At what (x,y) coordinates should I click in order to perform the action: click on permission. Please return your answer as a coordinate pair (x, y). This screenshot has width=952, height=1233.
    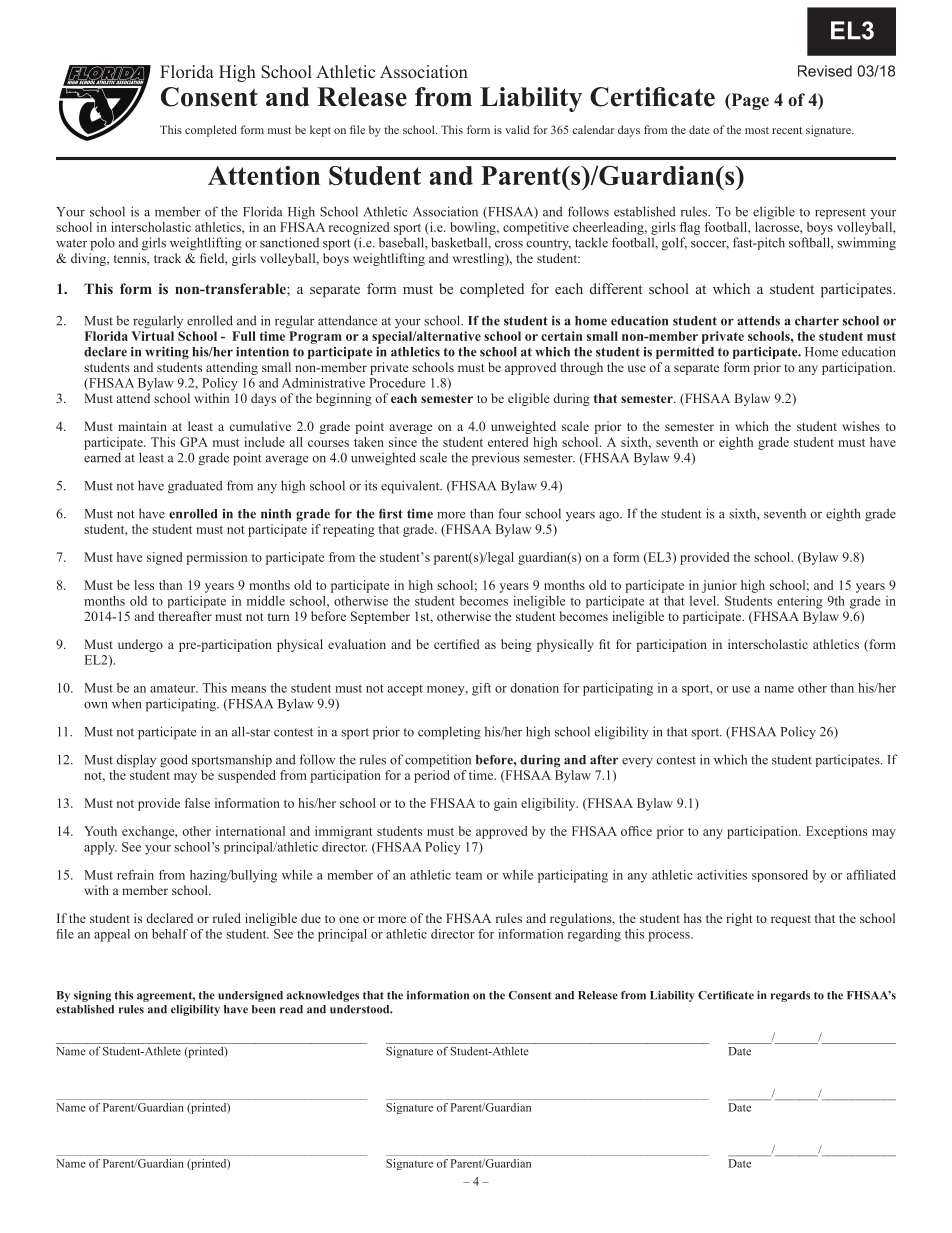
    Looking at the image, I should click on (216, 558).
